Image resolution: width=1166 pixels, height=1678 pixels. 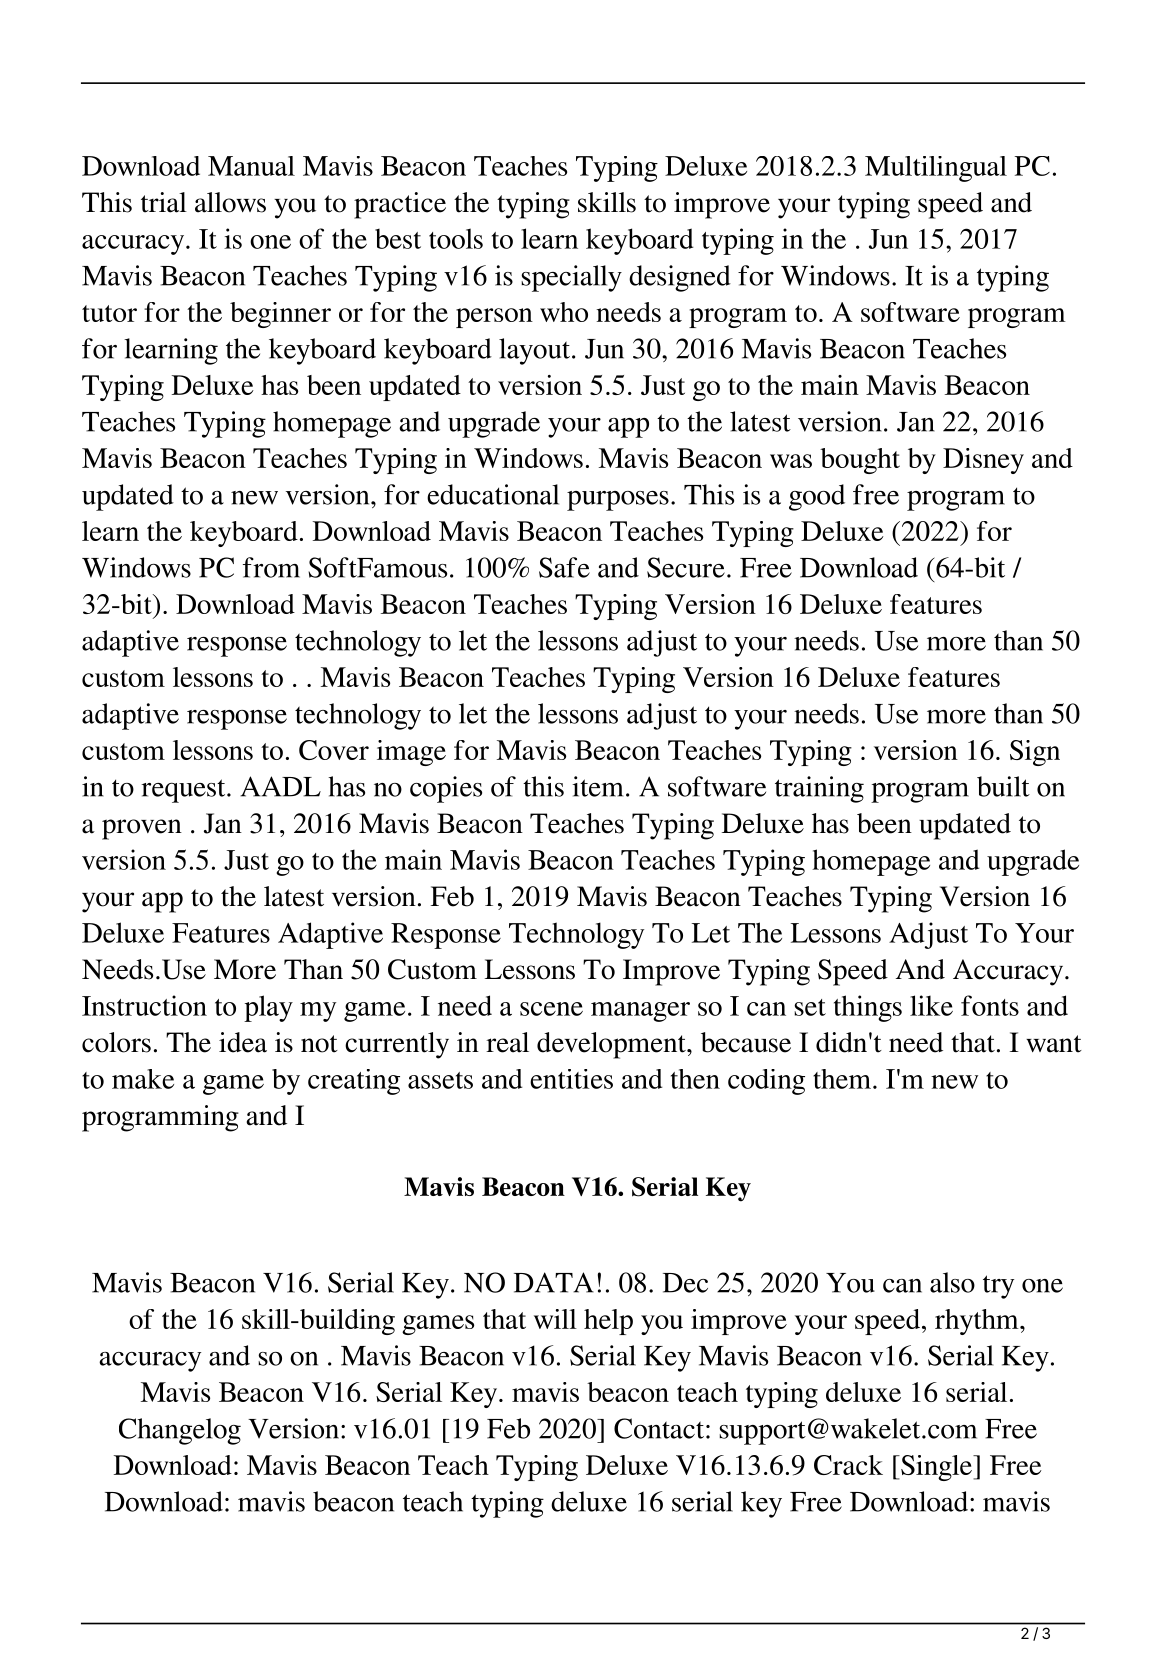 What do you see at coordinates (571, 278) in the screenshot?
I see `specially` at bounding box center [571, 278].
